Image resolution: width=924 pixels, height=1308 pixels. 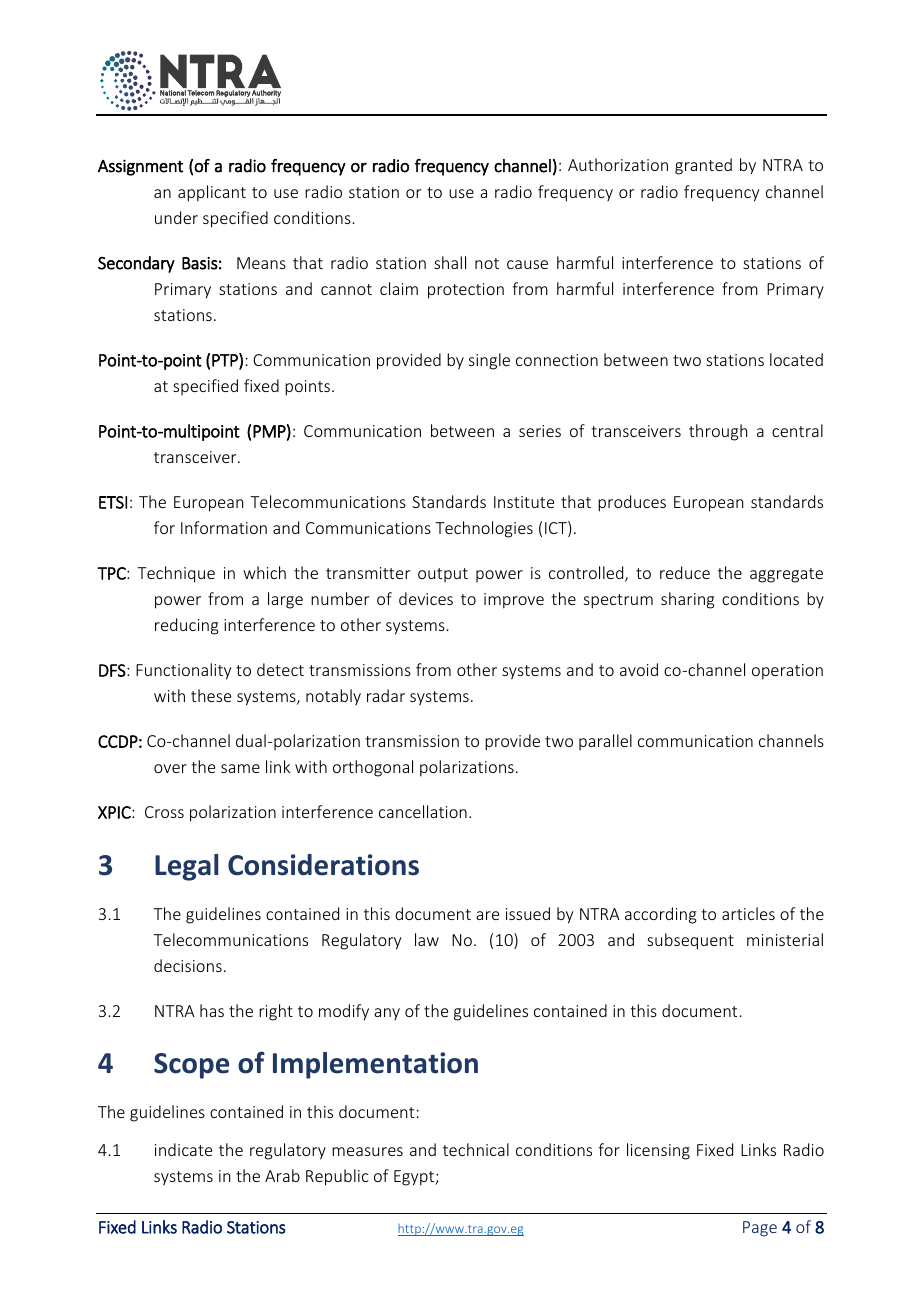 I want to click on Technologies, so click(x=484, y=529).
